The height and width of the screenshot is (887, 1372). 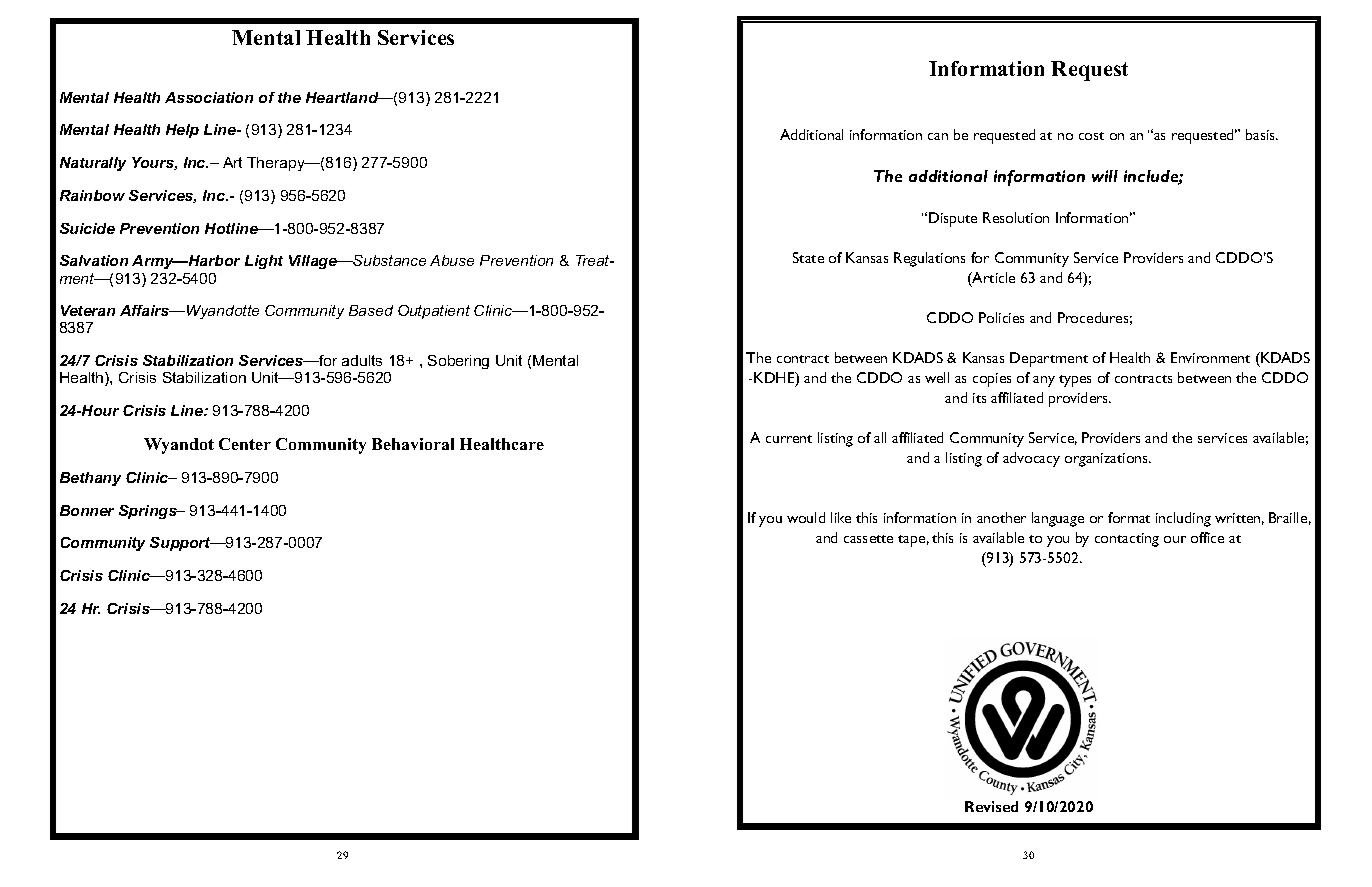 I want to click on Help, so click(x=182, y=131).
